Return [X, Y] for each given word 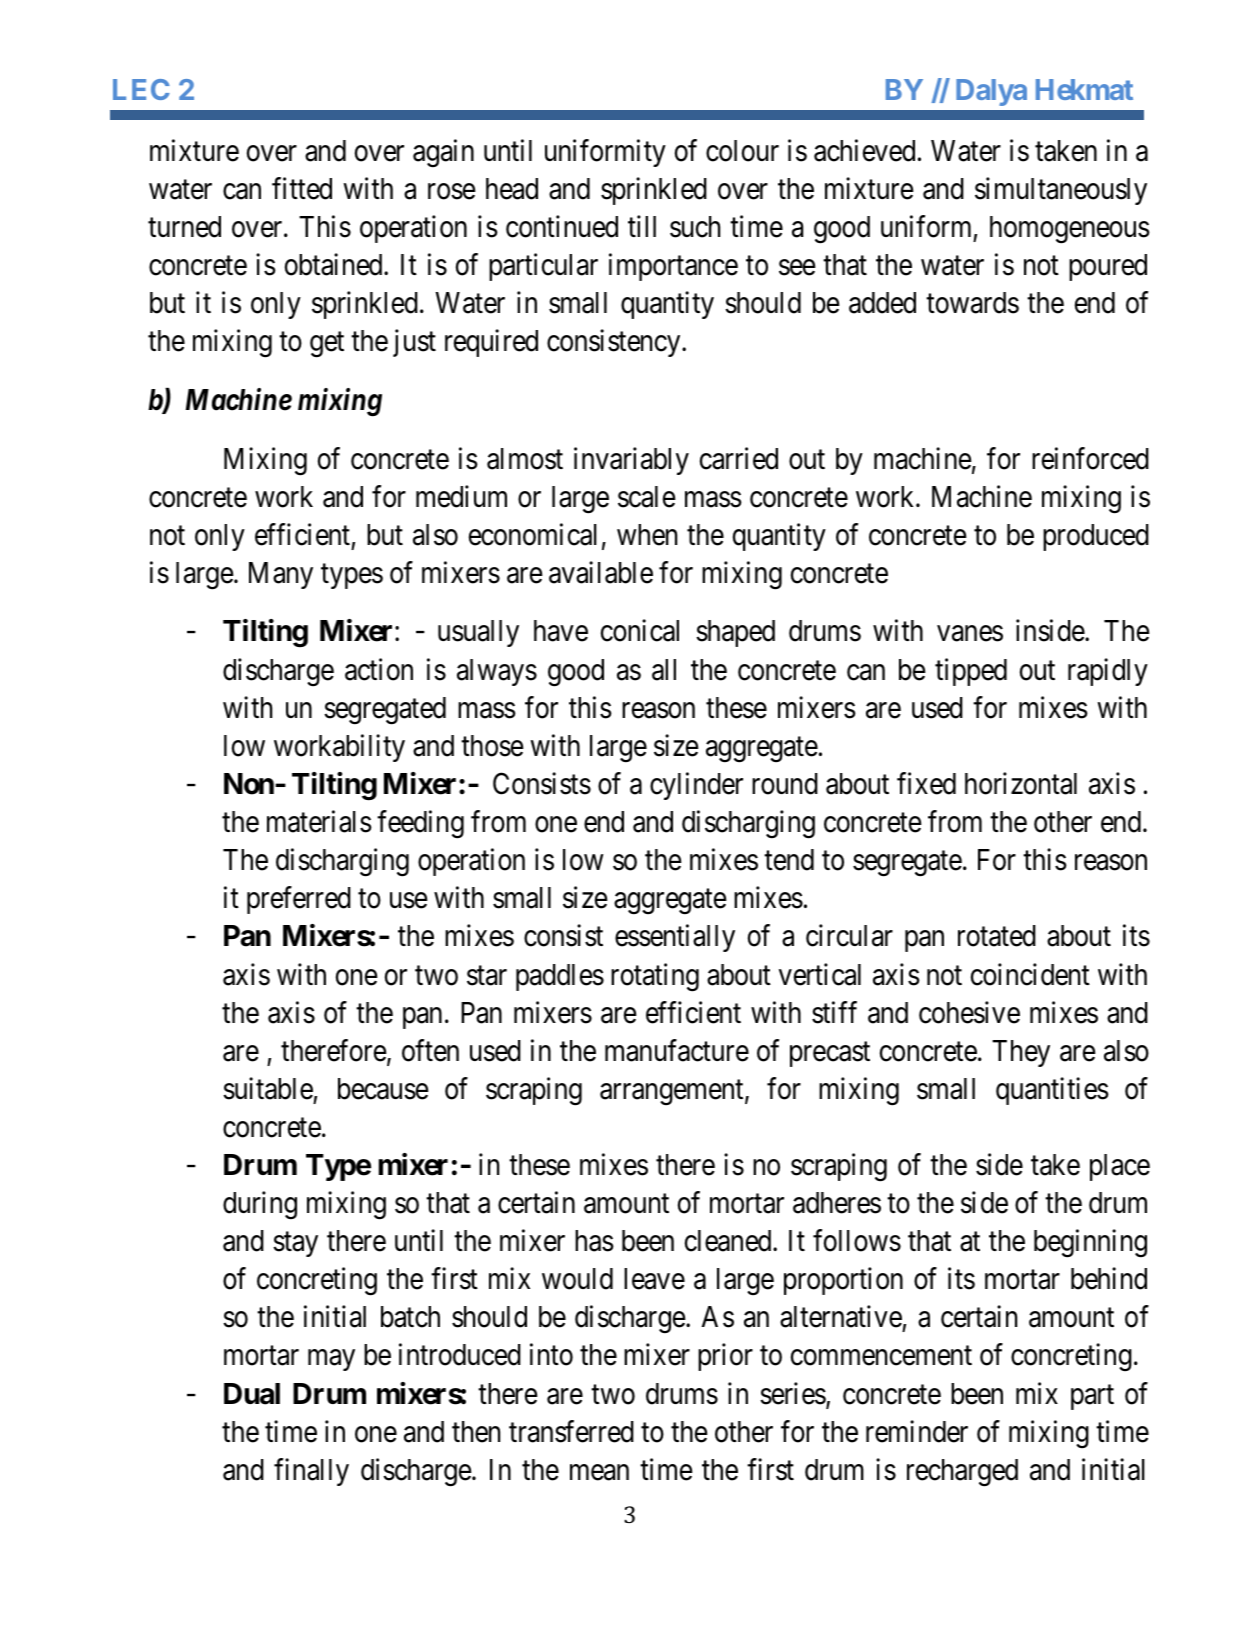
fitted [302, 188]
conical [640, 631]
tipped [971, 672]
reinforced [1090, 458]
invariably [631, 461]
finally [311, 1472]
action [379, 669]
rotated [997, 936]
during [260, 1205]
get [327, 345]
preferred [299, 900]
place [1120, 1167]
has [594, 1241]
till [642, 226]
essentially [675, 938]
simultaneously [1061, 191]
